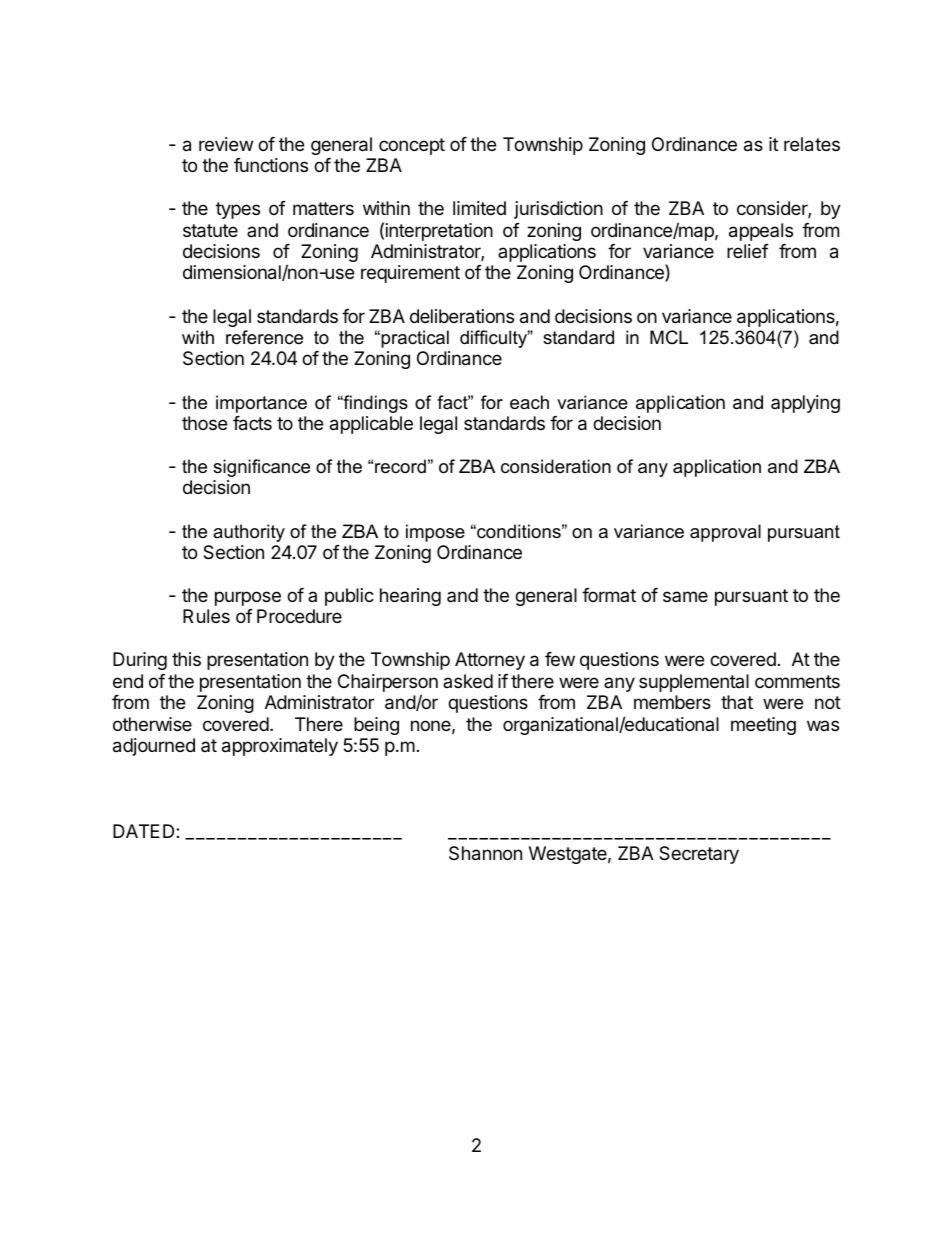 This screenshot has width=952, height=1233. Describe the element at coordinates (435, 533) in the screenshot. I see `impose` at that location.
